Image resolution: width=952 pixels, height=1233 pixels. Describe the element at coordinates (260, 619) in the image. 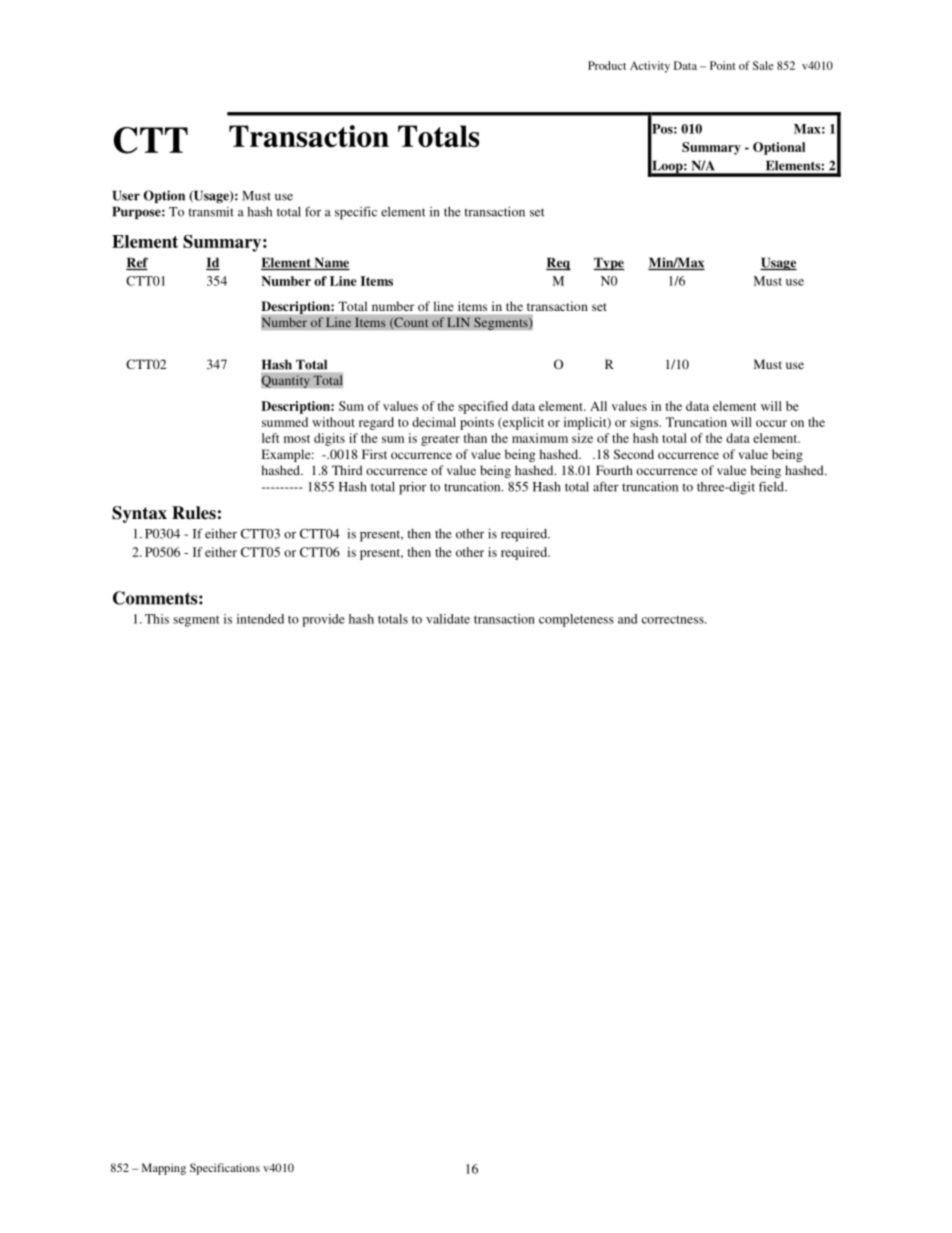

I see `intended` at that location.
